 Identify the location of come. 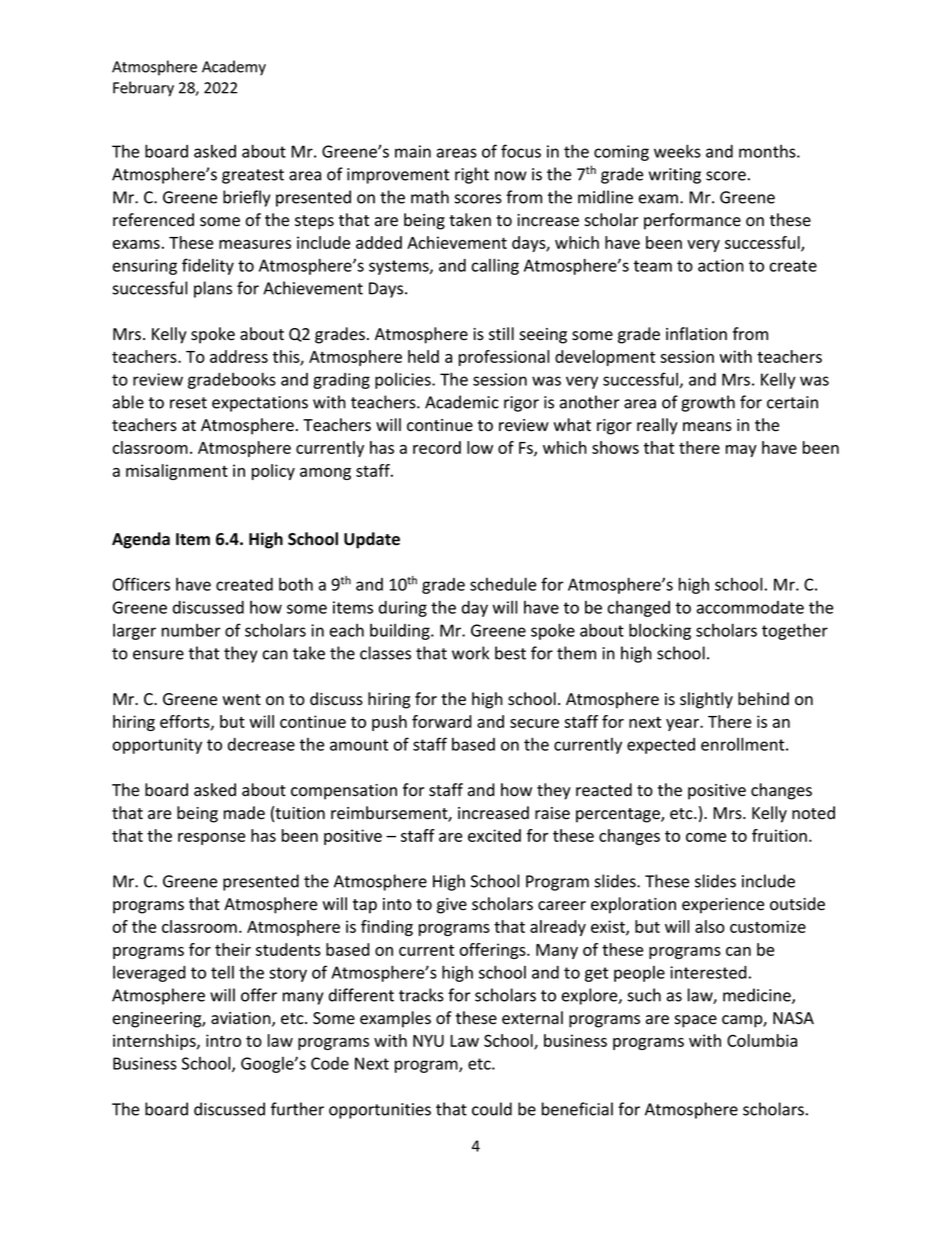
(706, 837).
